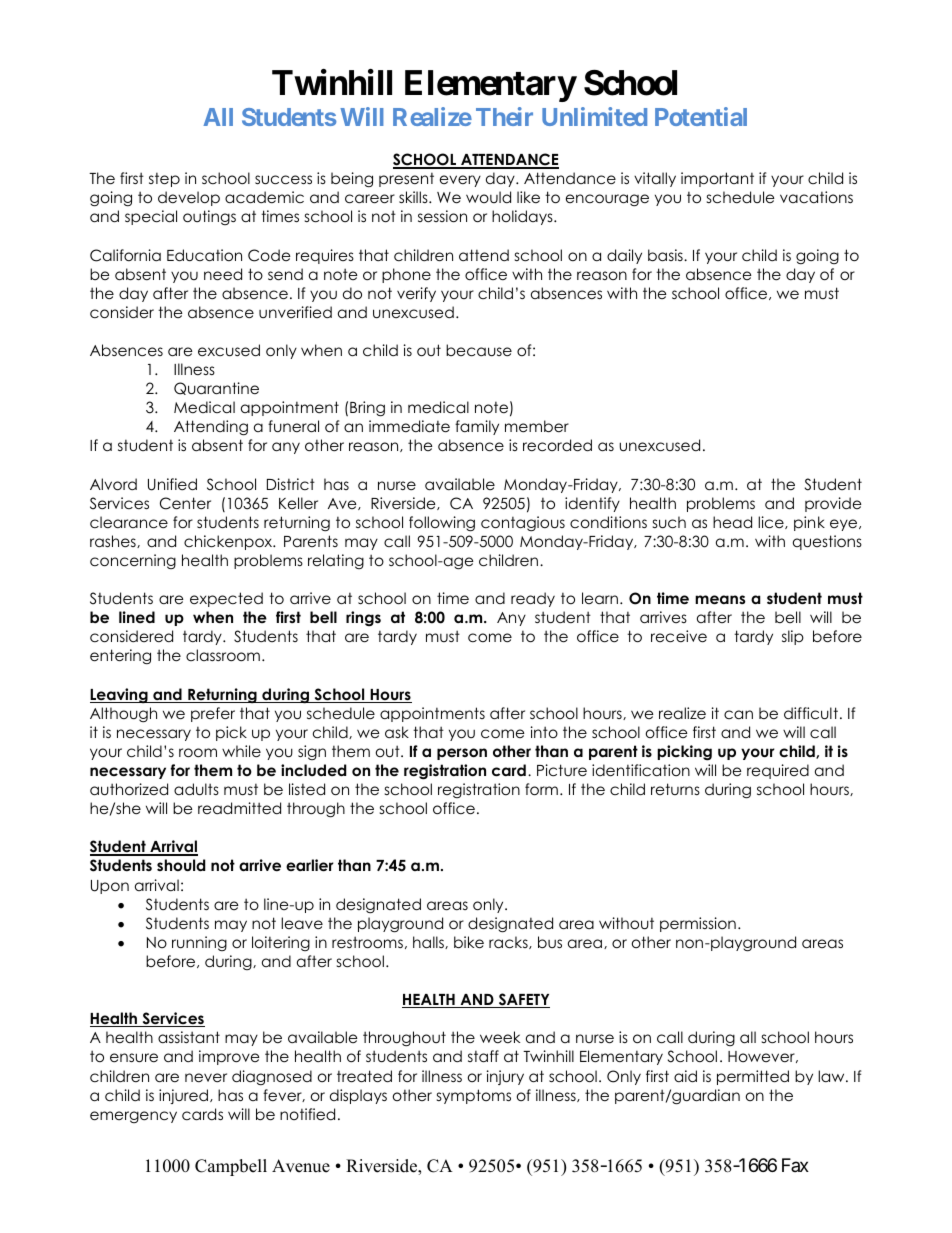 The height and width of the screenshot is (1233, 952). Describe the element at coordinates (833, 504) in the screenshot. I see `provide` at that location.
